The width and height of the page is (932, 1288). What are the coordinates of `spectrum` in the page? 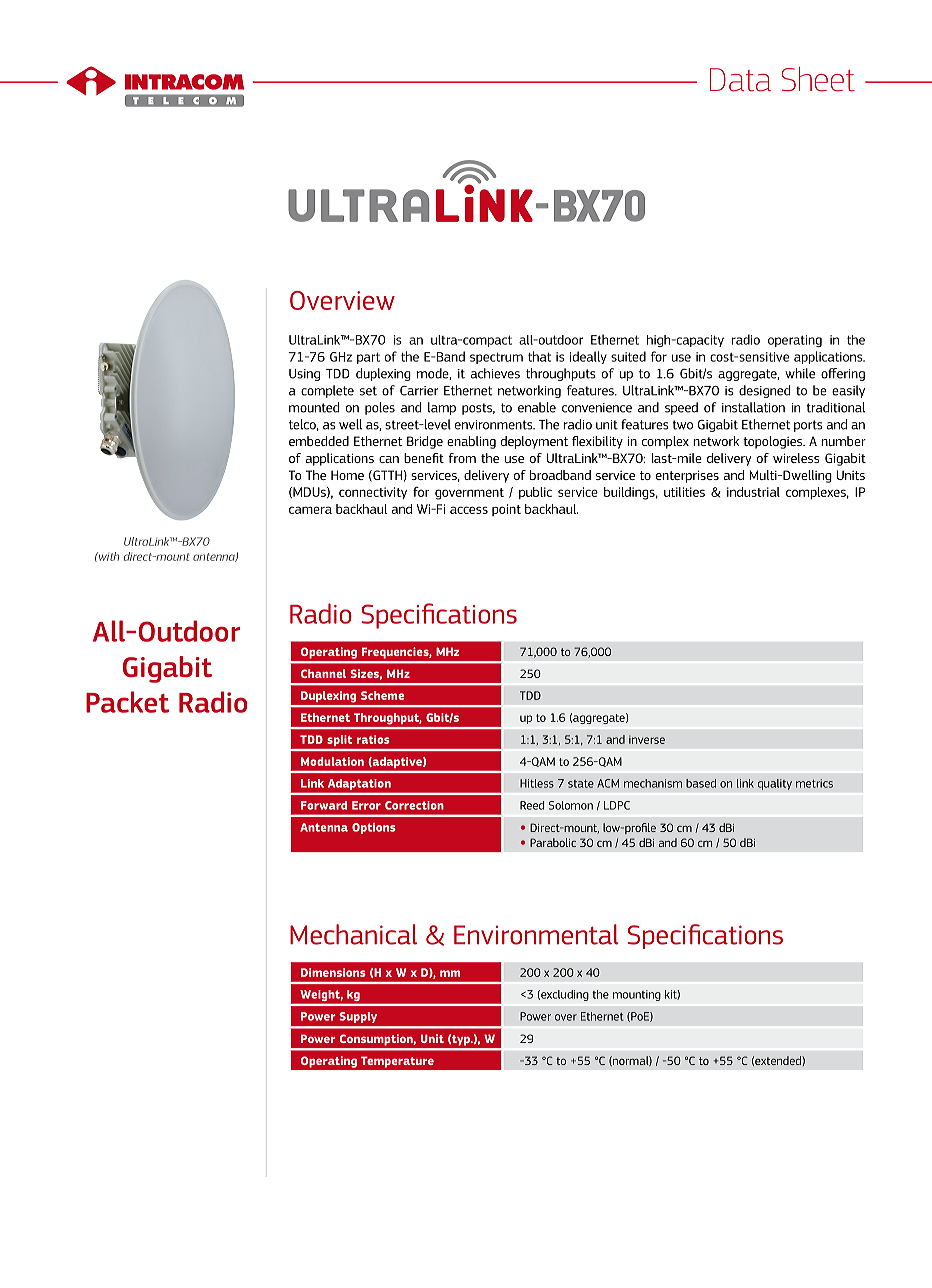 It's located at (496, 358).
